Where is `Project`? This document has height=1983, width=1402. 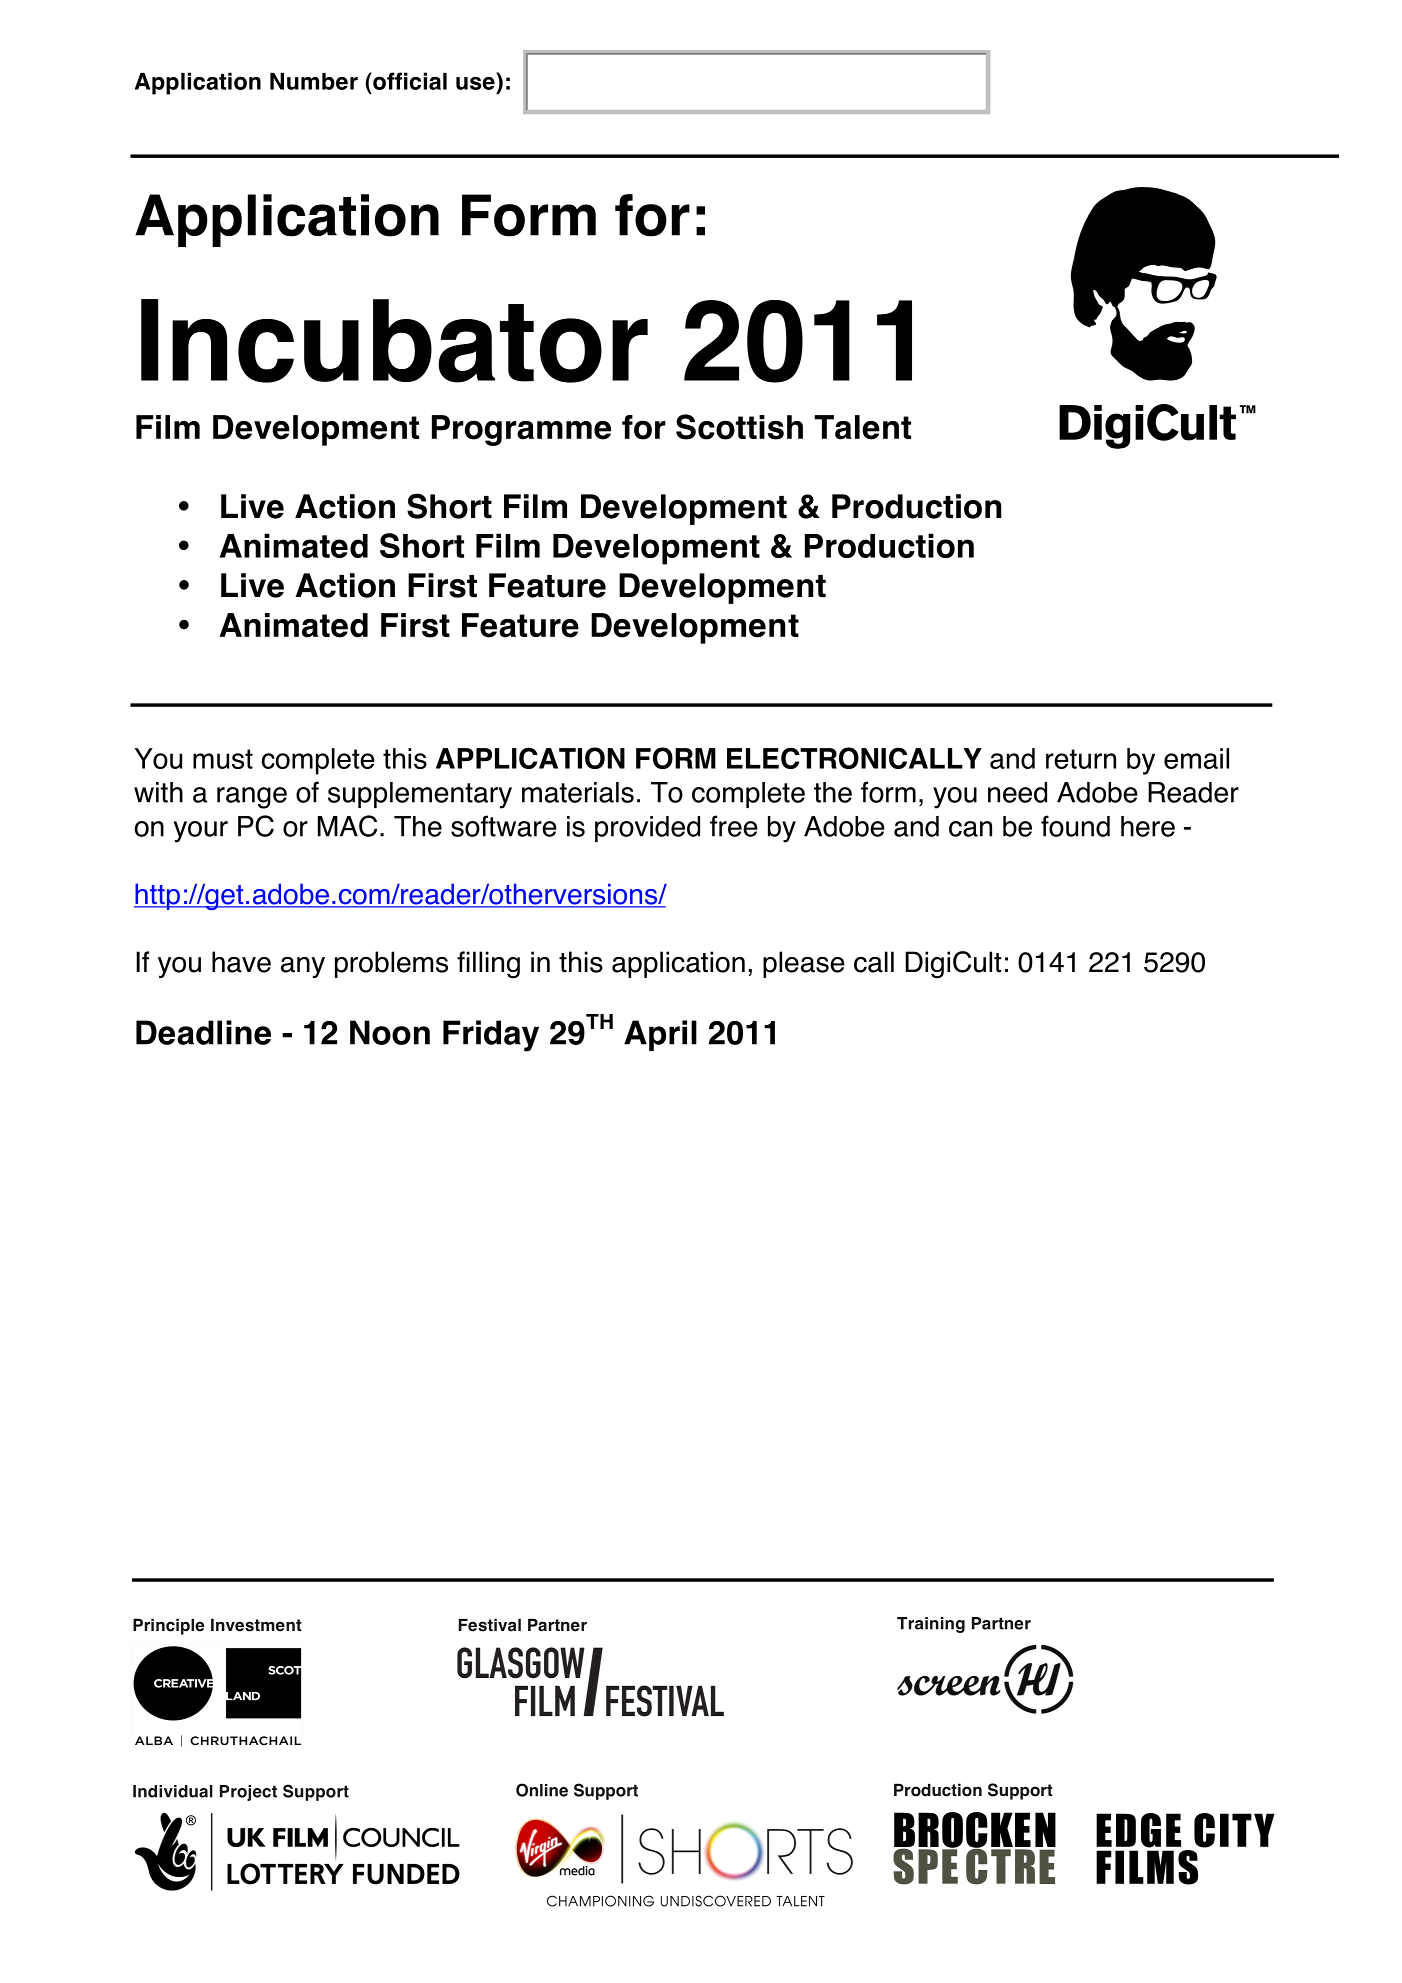
Project is located at coordinates (248, 1793).
